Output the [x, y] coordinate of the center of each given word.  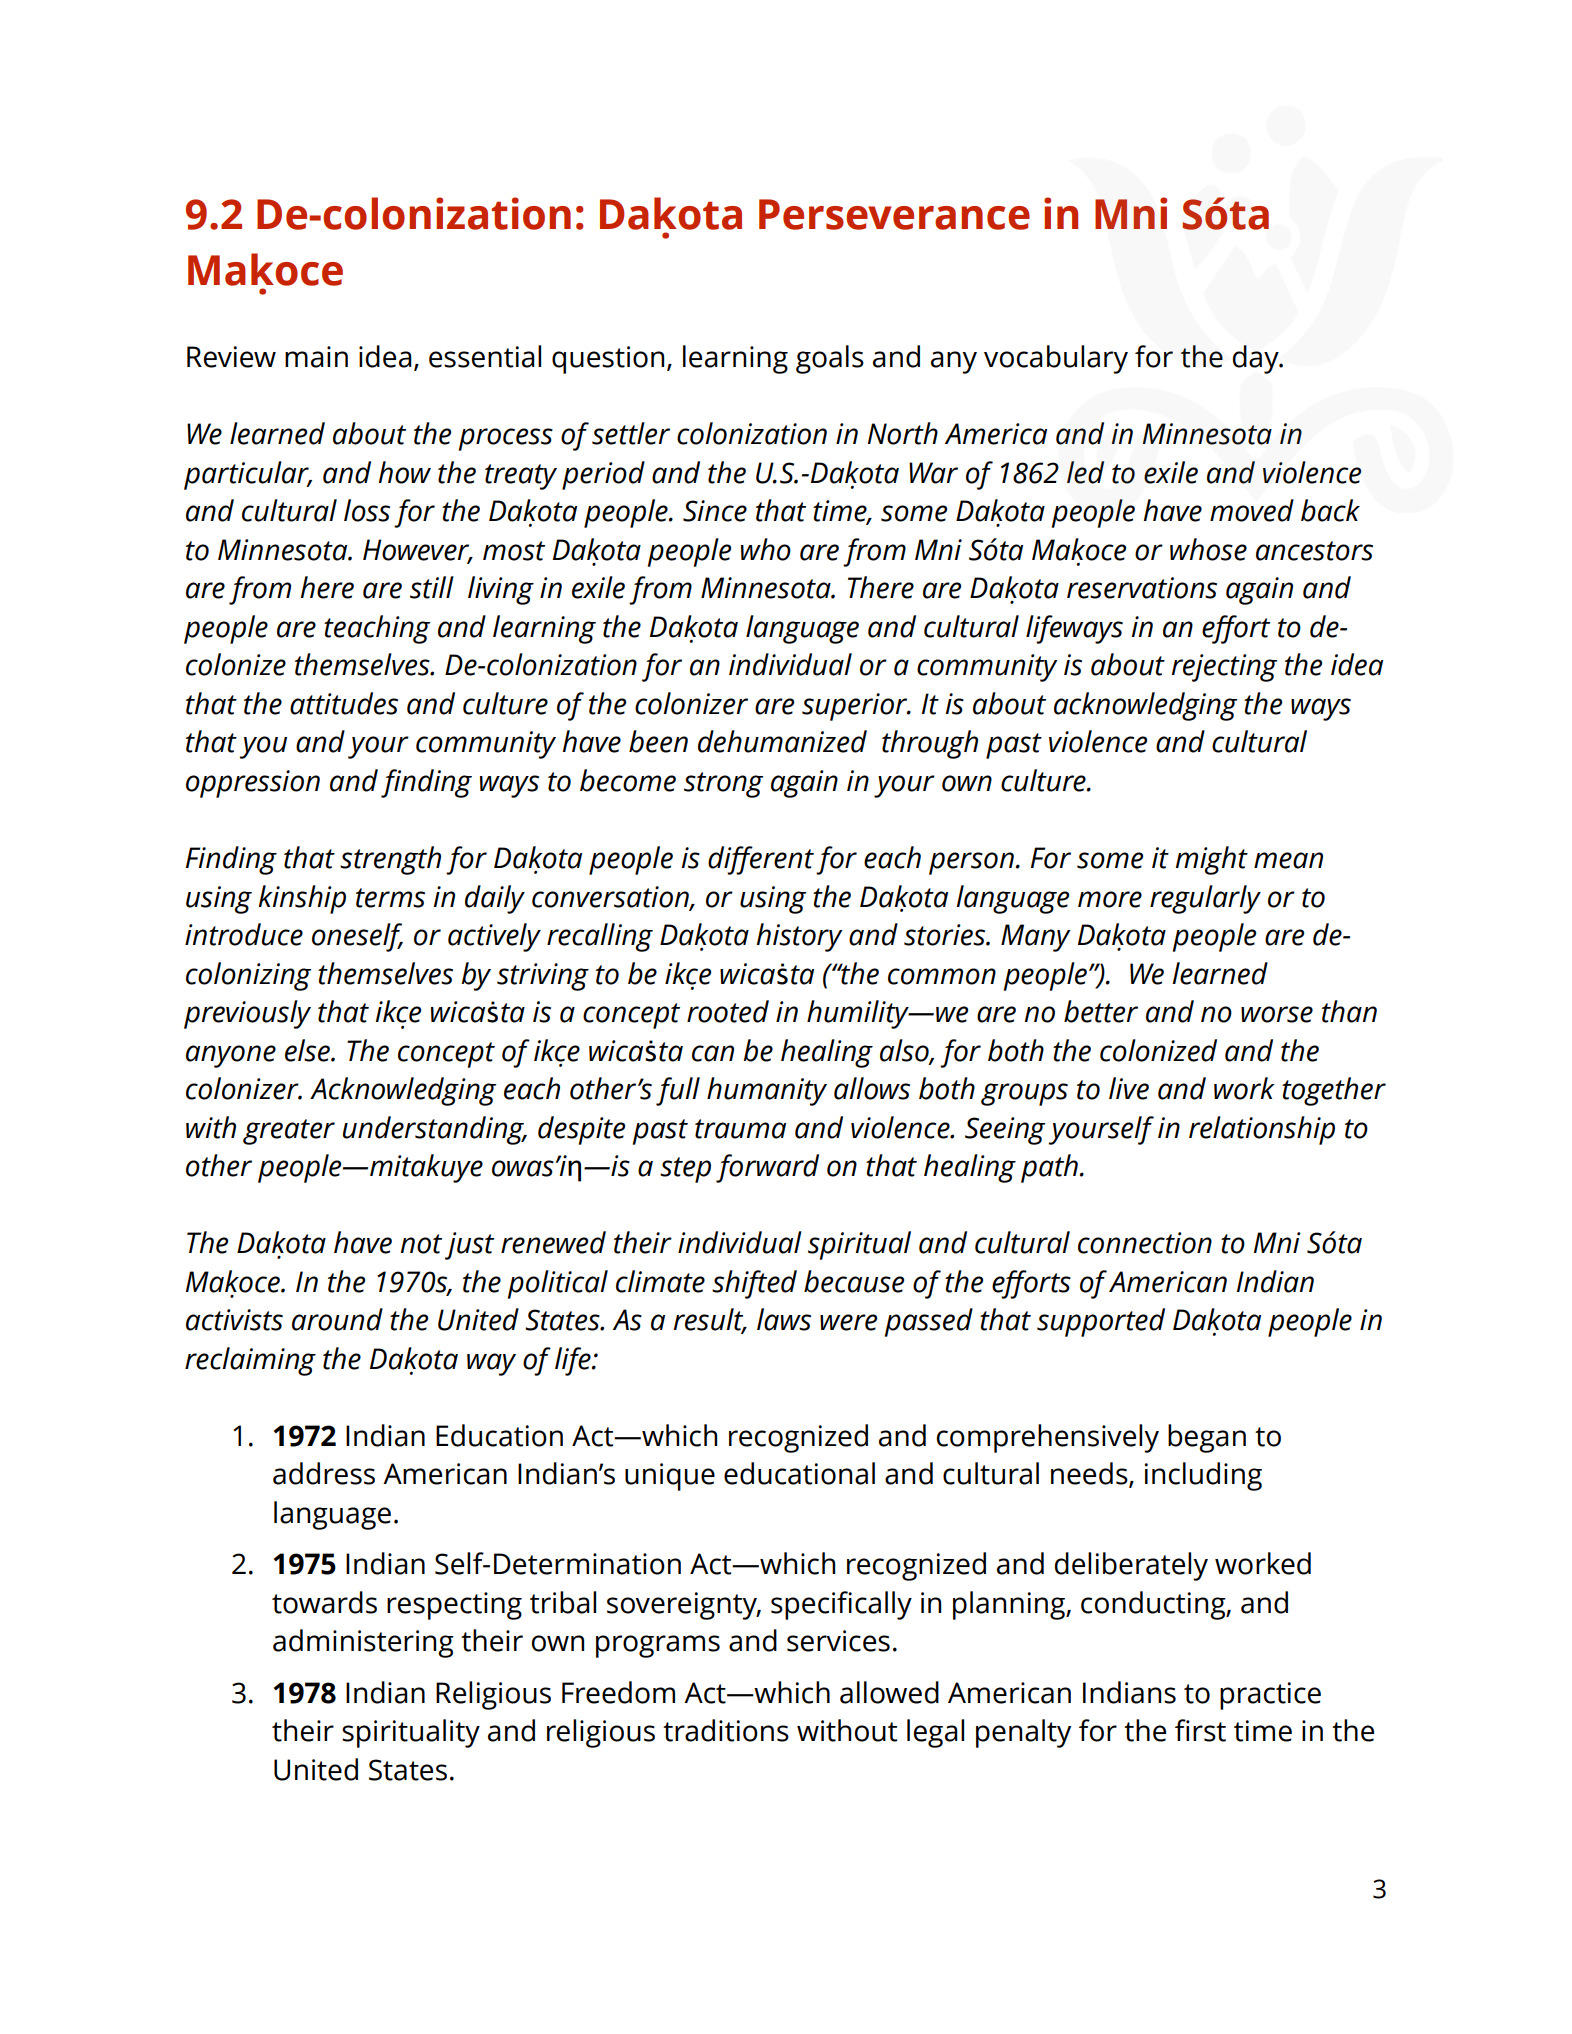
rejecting [1224, 668]
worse [1277, 1014]
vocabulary [1056, 359]
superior [856, 707]
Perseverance [894, 214]
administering [363, 1643]
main [316, 357]
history [799, 937]
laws [784, 1319]
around [337, 1319]
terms [390, 898]
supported [1101, 1322]
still [432, 587]
